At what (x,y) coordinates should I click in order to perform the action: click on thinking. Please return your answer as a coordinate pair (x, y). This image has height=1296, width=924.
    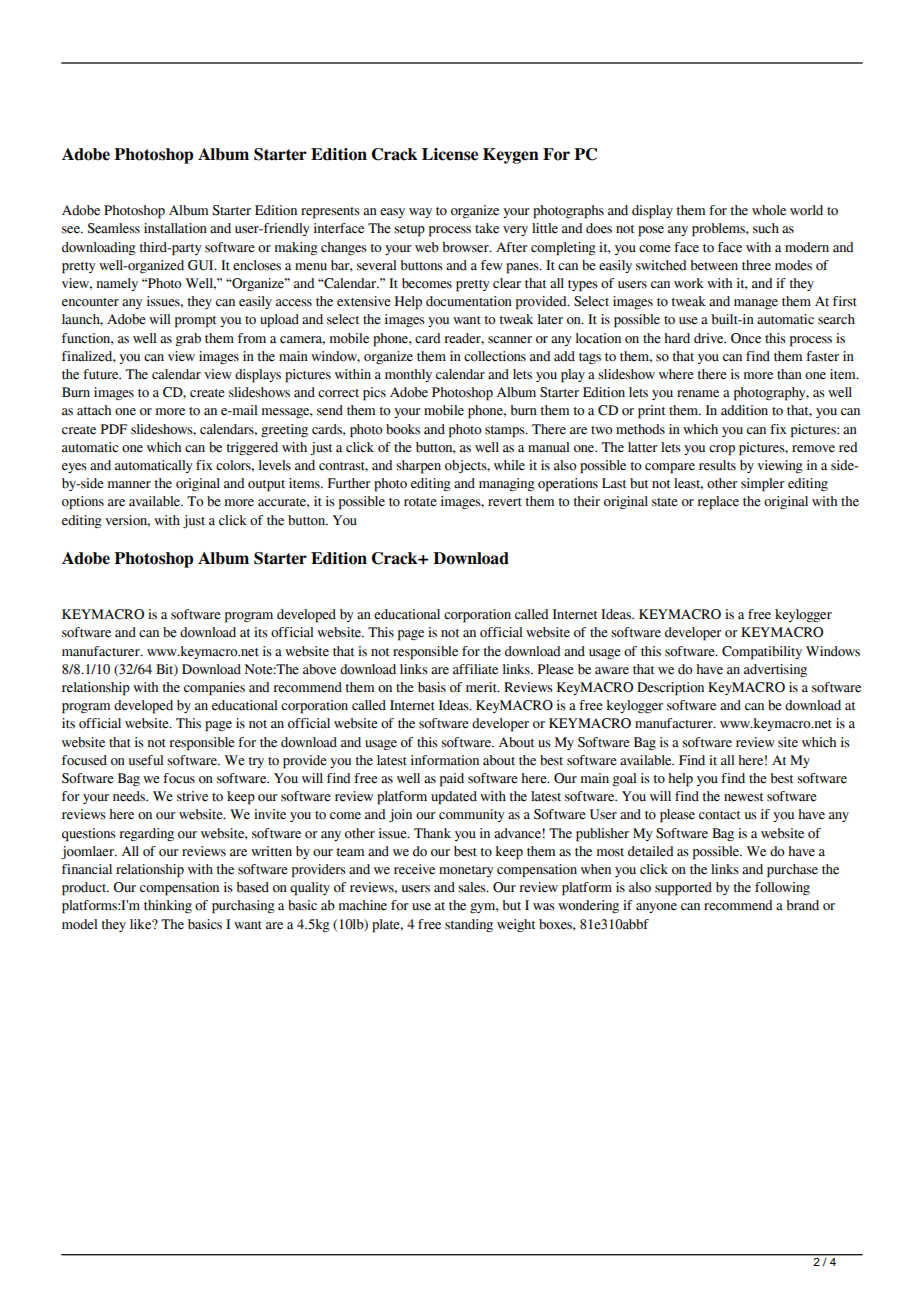
    Looking at the image, I should click on (168, 906).
